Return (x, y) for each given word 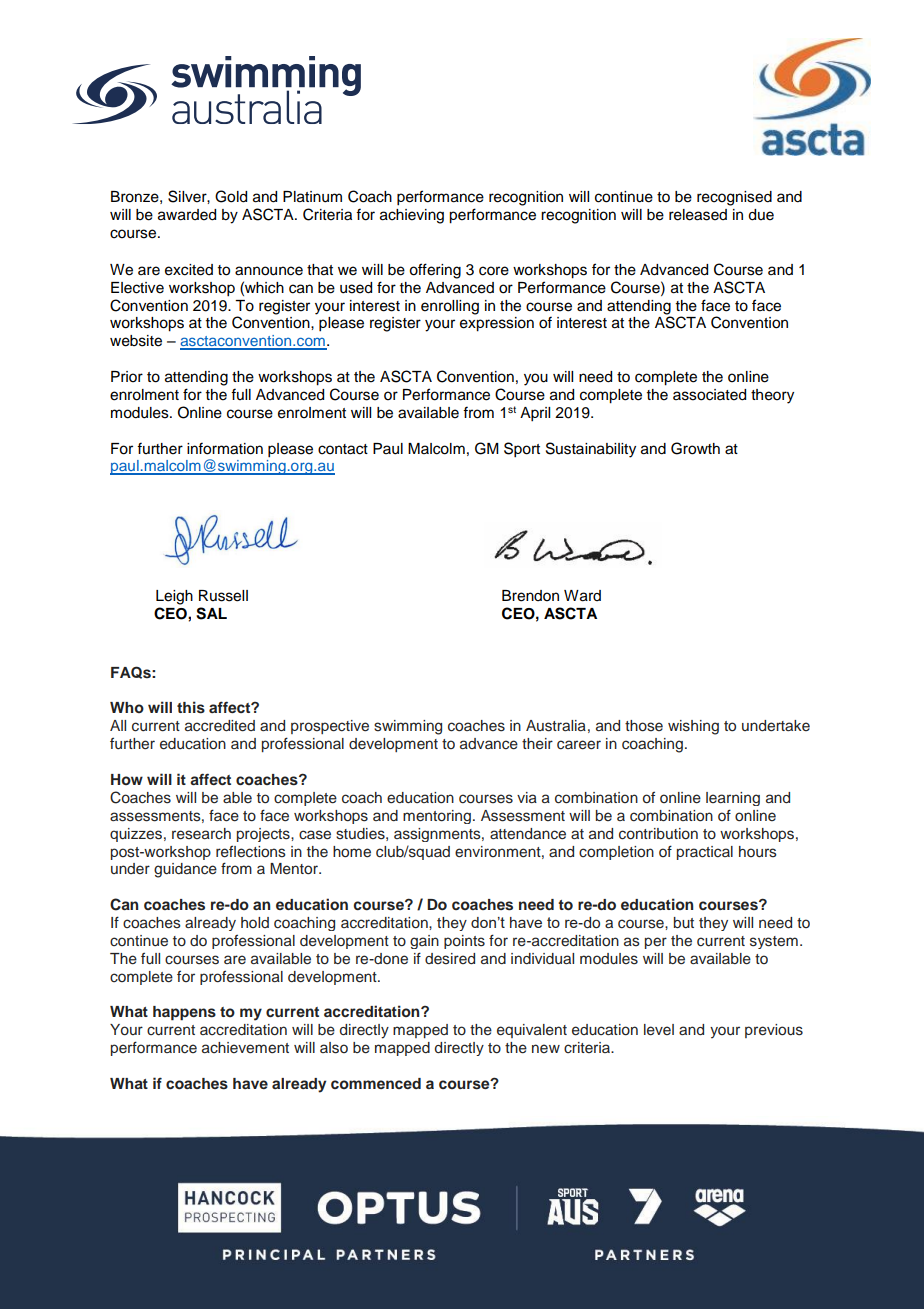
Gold (231, 196)
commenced (376, 1083)
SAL (211, 613)
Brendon (530, 596)
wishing (693, 727)
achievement (245, 1048)
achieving (412, 216)
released (698, 215)
